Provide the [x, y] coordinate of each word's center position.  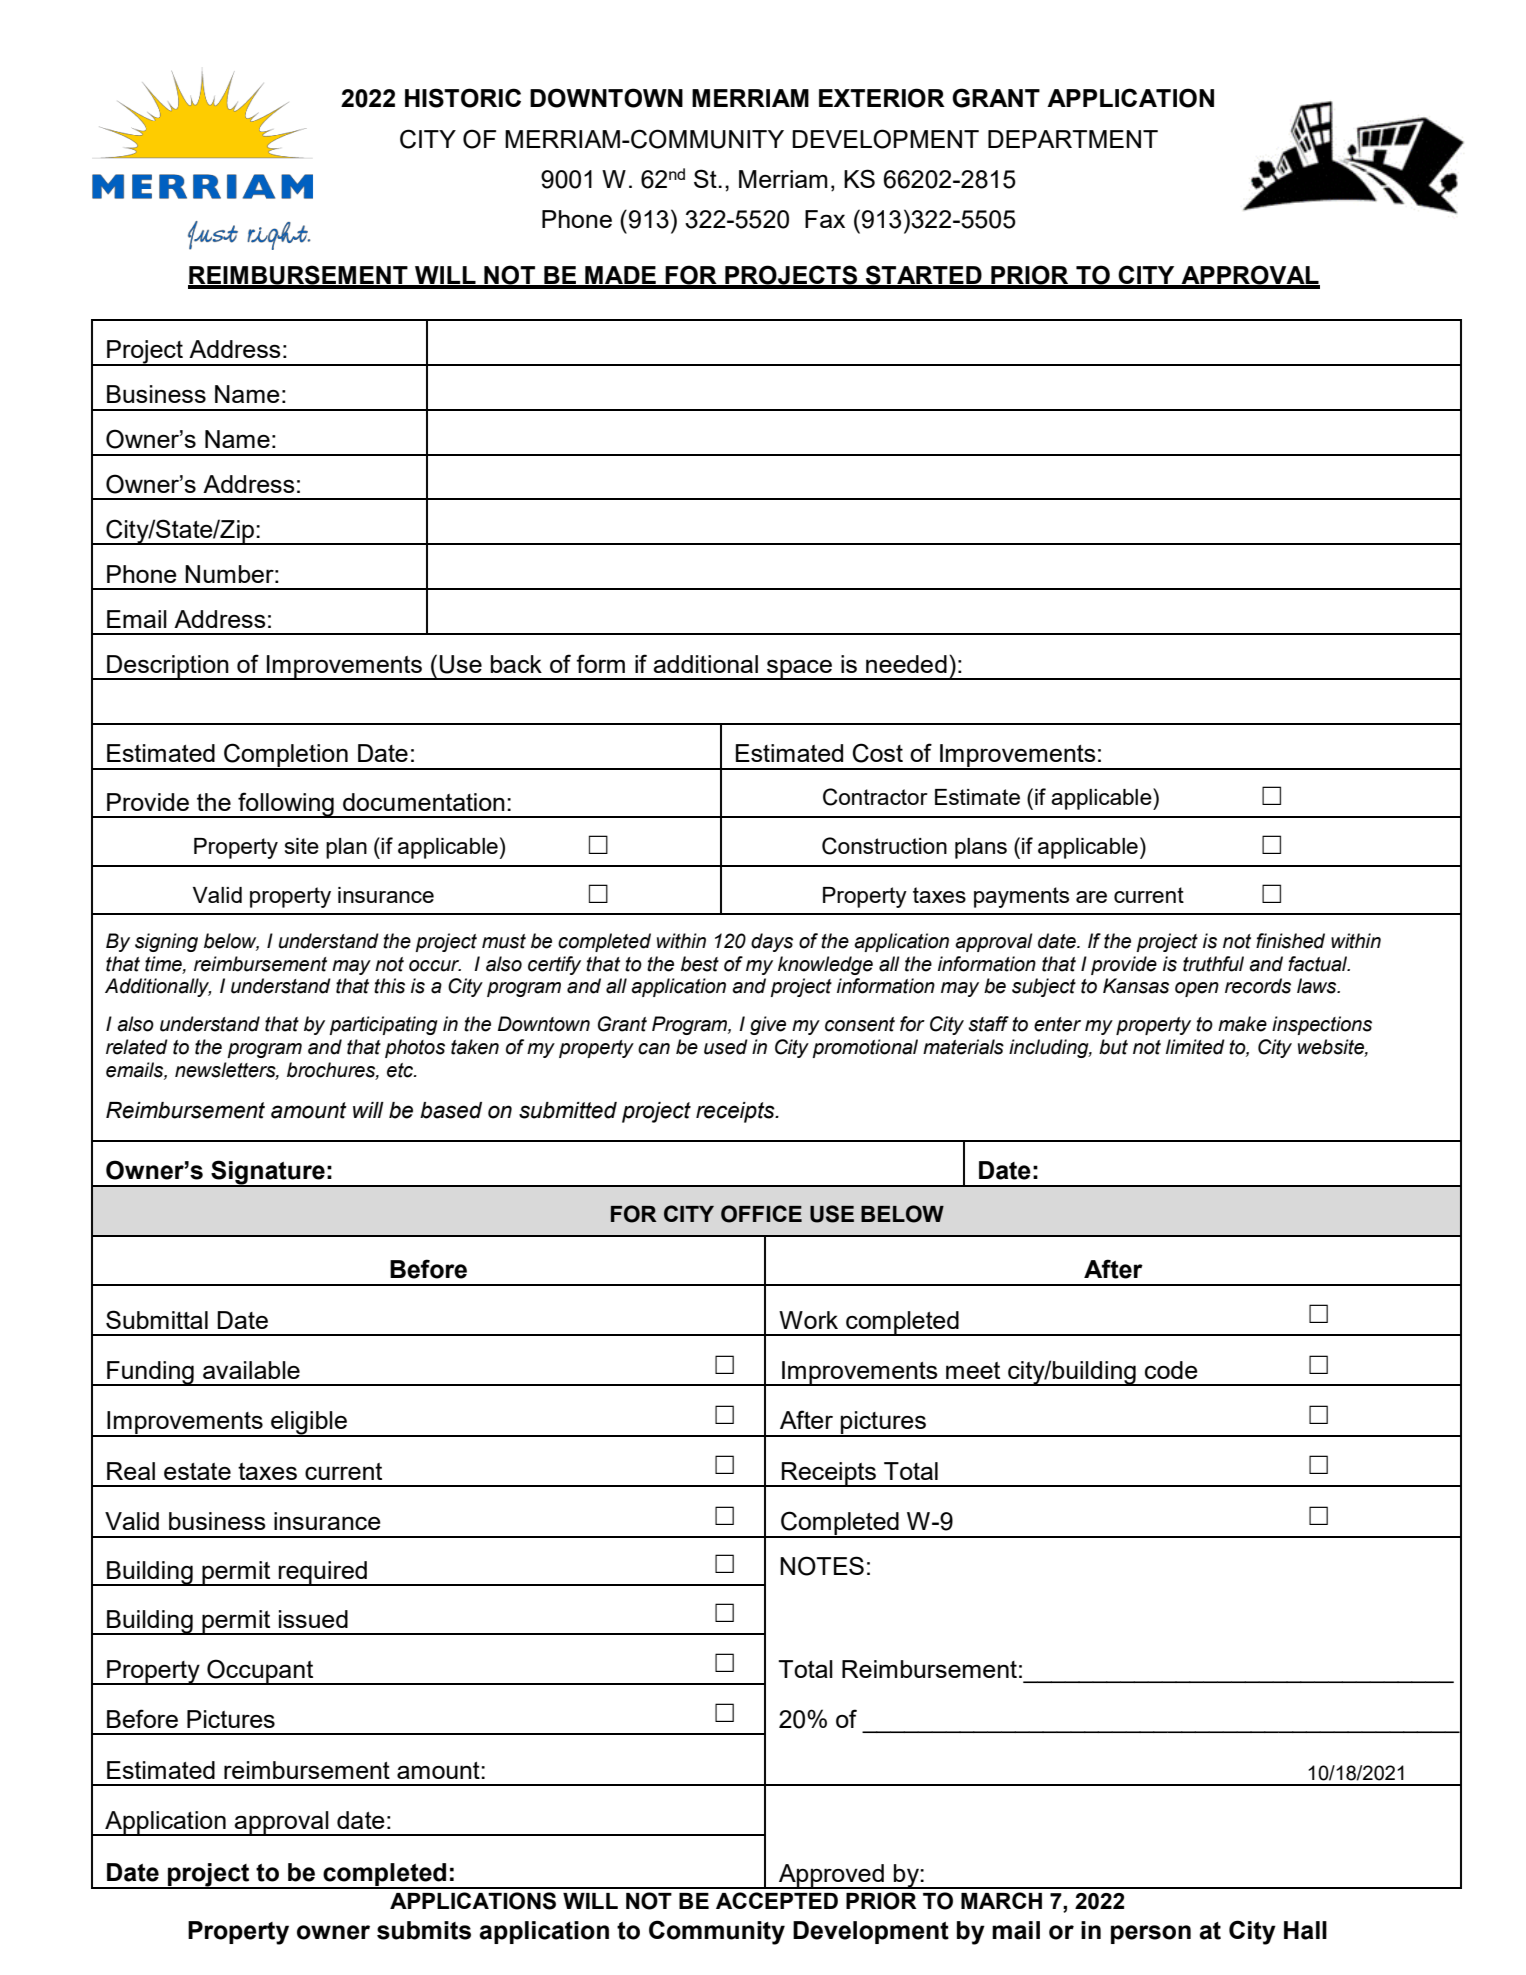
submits [424, 1930]
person [1151, 1934]
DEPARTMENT [1073, 139]
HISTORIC [463, 98]
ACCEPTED [777, 1900]
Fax [825, 219]
